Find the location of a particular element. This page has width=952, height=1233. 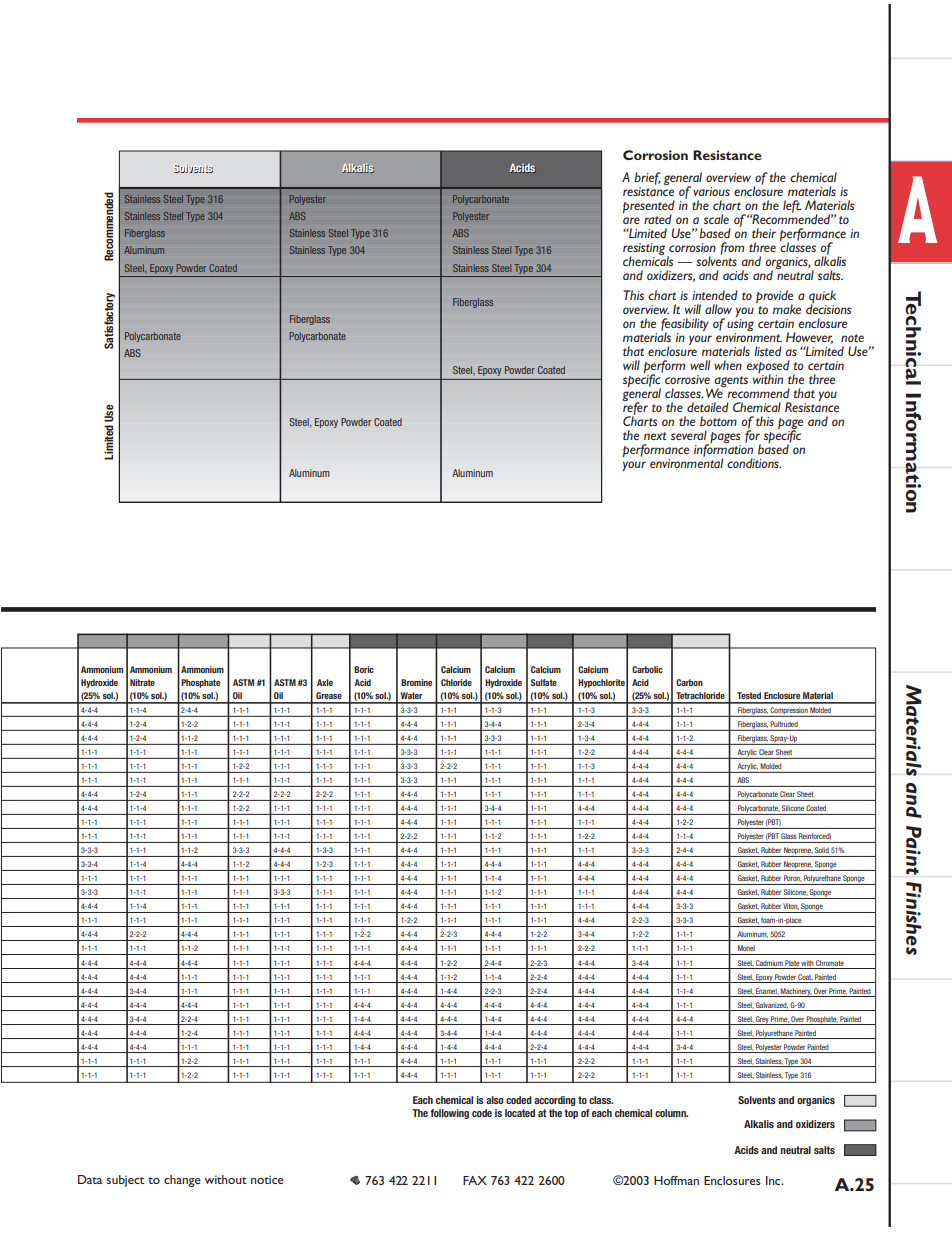

Bromine is located at coordinates (416, 682).
